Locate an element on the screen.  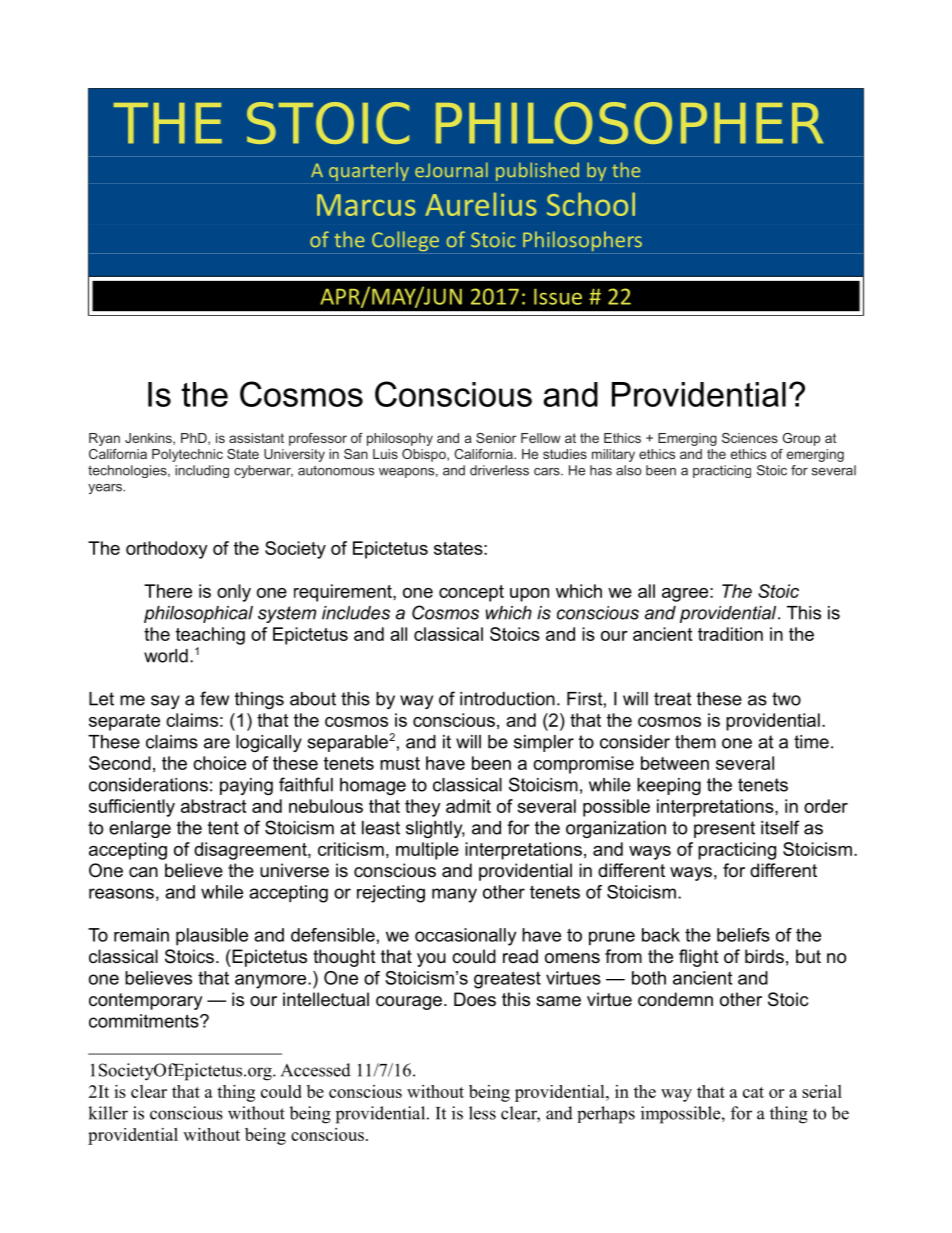
cars is located at coordinates (548, 472).
